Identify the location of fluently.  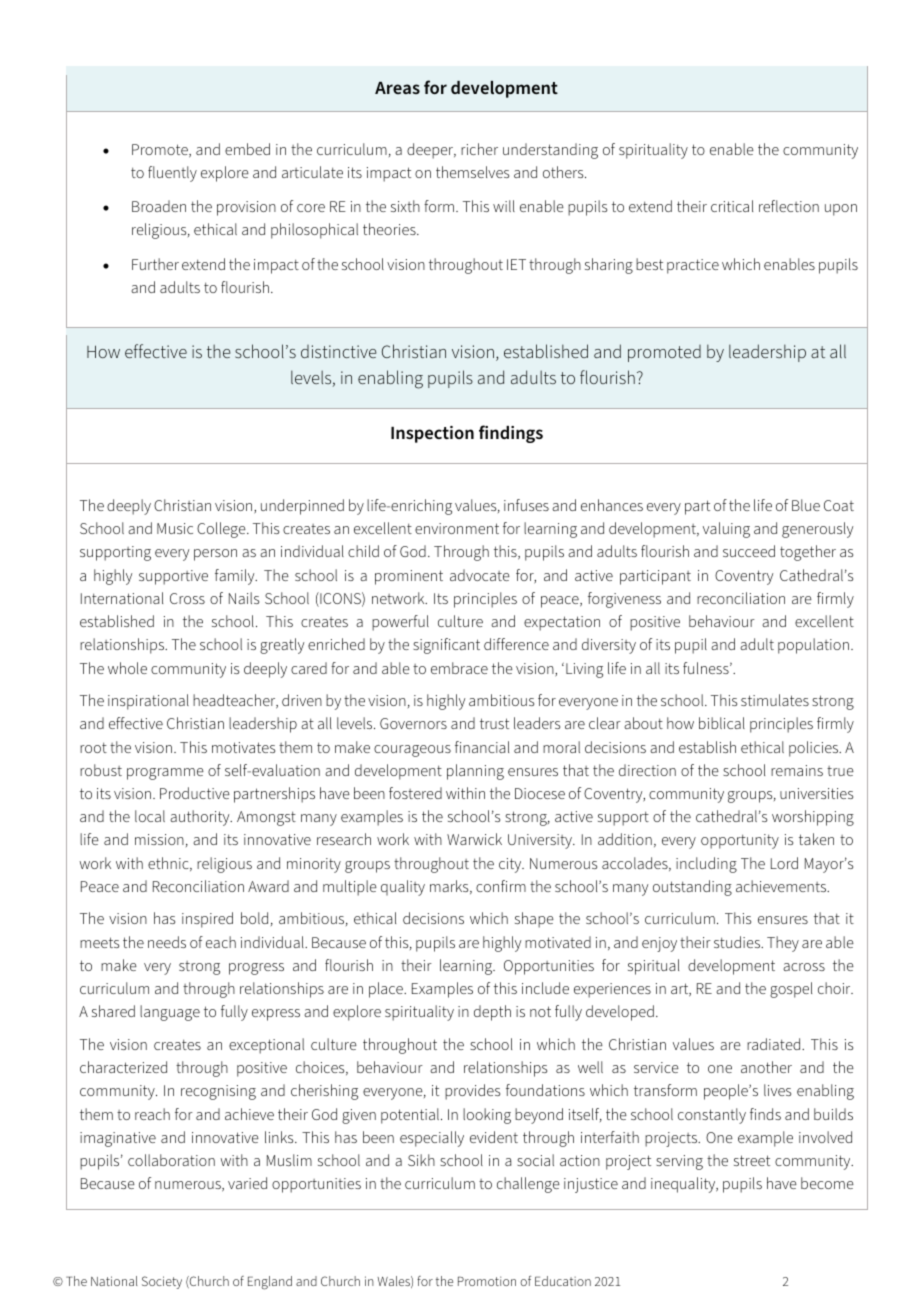
(172, 174).
